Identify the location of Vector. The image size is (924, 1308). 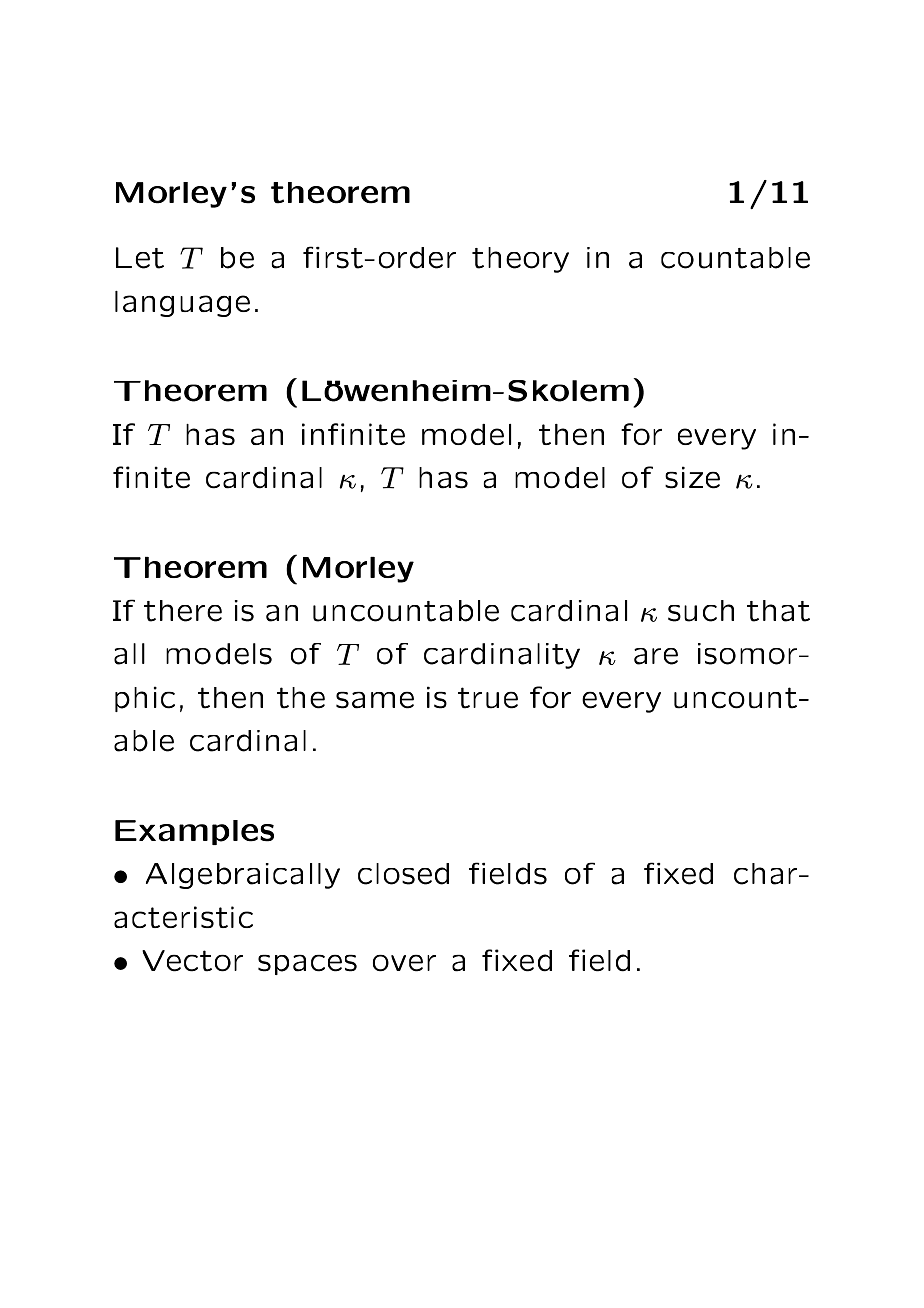
(192, 961).
